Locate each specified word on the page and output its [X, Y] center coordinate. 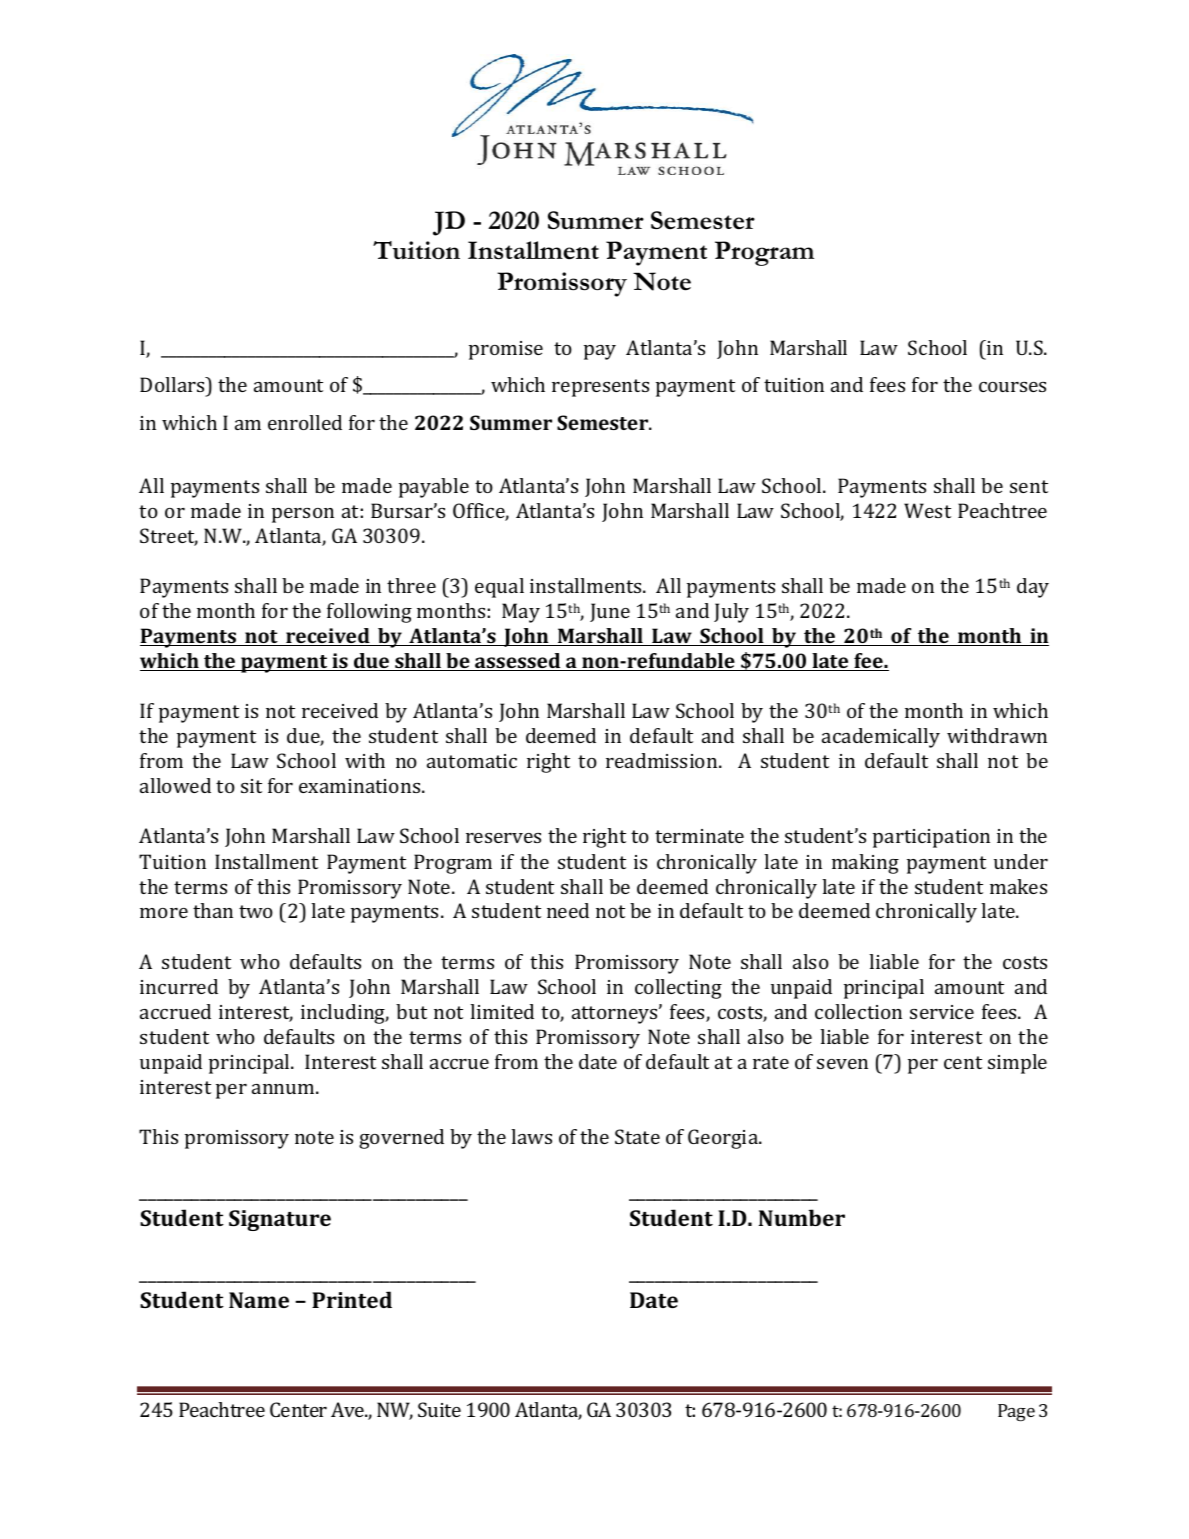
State [637, 1136]
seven [842, 1064]
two [256, 911]
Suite [439, 1409]
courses [1012, 387]
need [568, 910]
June [610, 612]
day [1033, 588]
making [865, 864]
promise [506, 350]
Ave [349, 1409]
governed [401, 1139]
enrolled [305, 422]
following [369, 613]
